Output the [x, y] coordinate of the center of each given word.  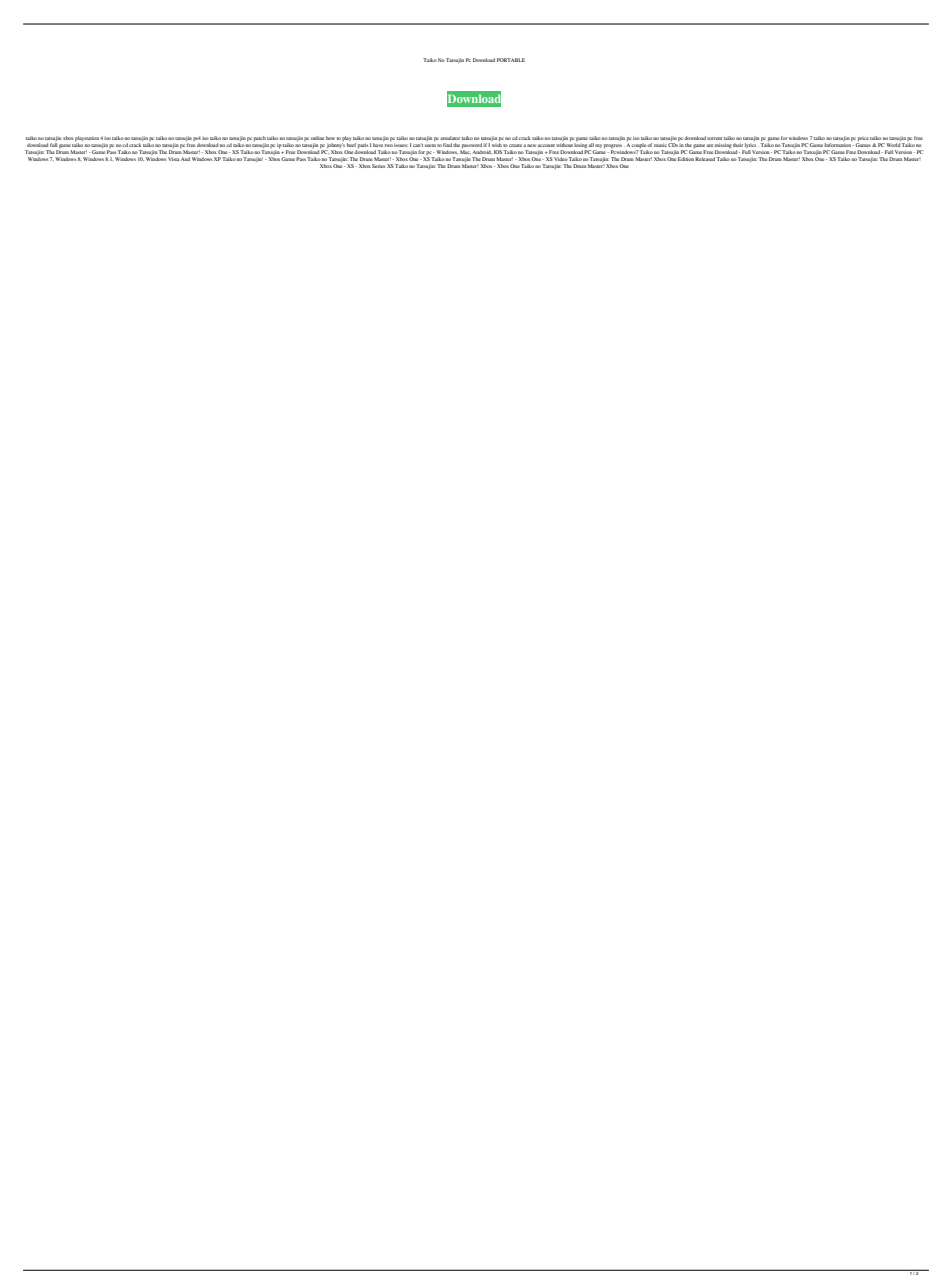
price [863, 139]
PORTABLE [511, 60]
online [317, 138]
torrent [714, 138]
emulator [450, 138]
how [330, 138]
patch [260, 138]
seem [430, 145]
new [532, 145]
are [709, 145]
